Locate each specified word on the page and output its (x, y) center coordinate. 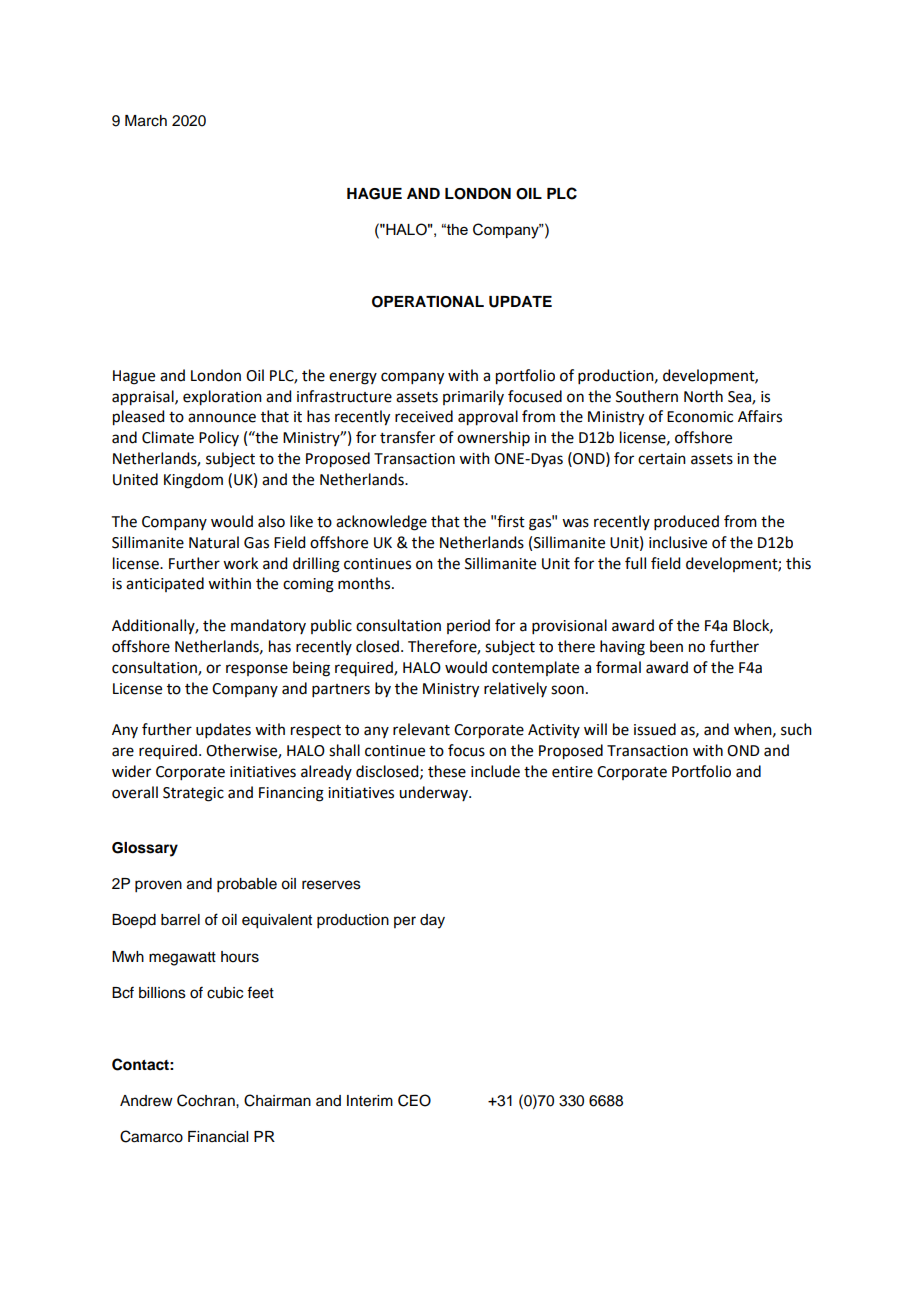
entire (572, 772)
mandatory (268, 626)
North (703, 396)
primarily (473, 397)
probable (247, 885)
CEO (414, 1100)
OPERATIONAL (428, 302)
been (666, 646)
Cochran (207, 1100)
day (432, 921)
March (146, 121)
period (468, 626)
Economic (700, 417)
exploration (222, 398)
